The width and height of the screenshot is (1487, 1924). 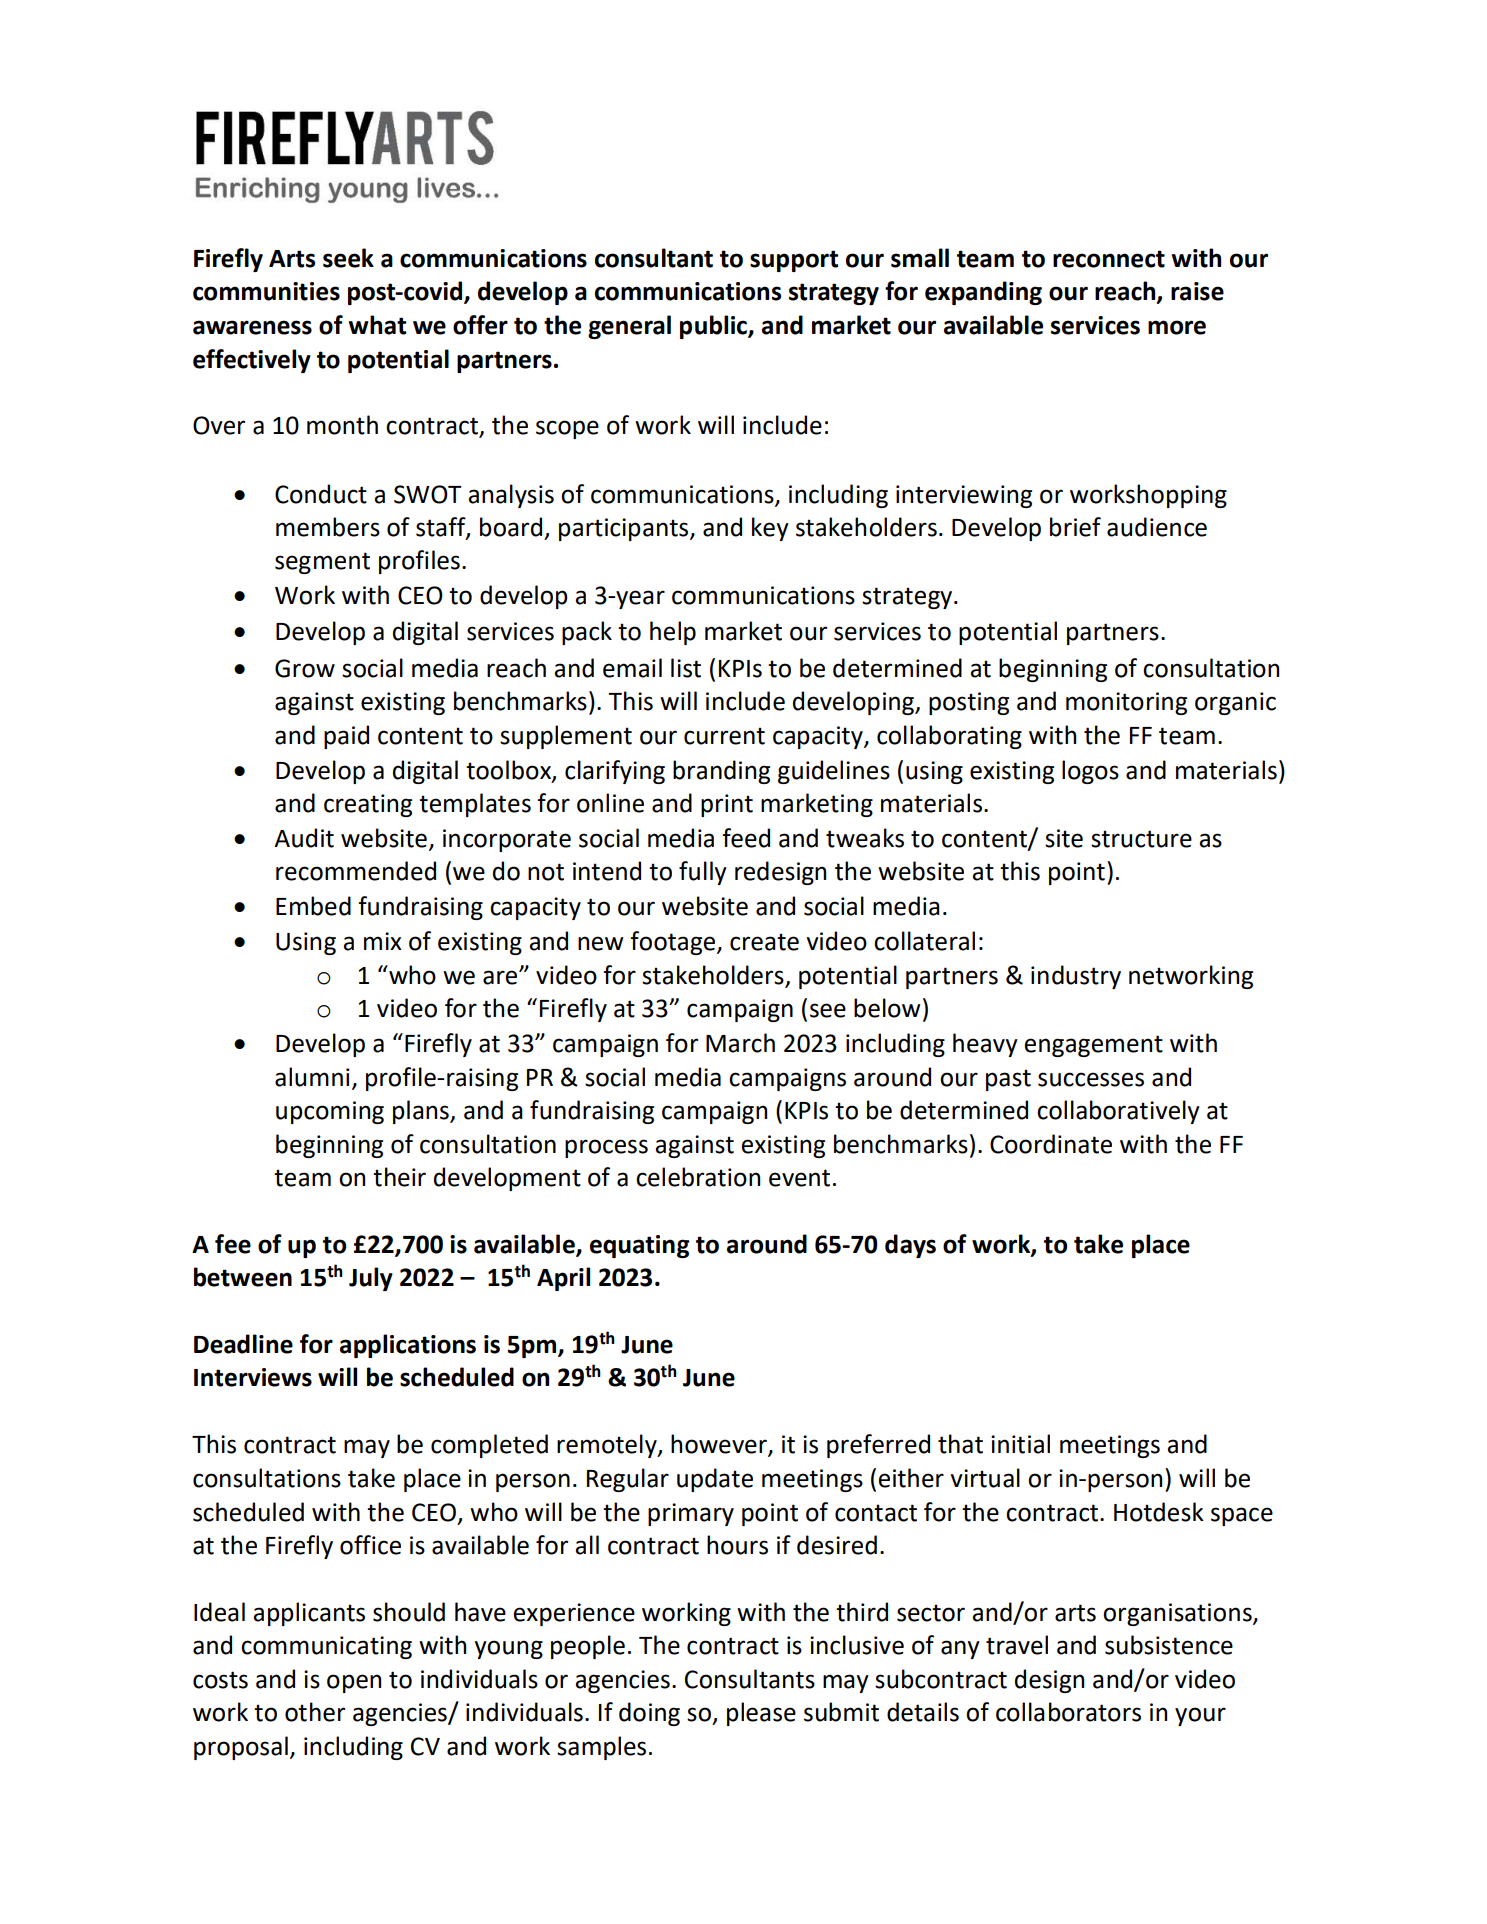 What do you see at coordinates (761, 1714) in the screenshot?
I see `please` at bounding box center [761, 1714].
